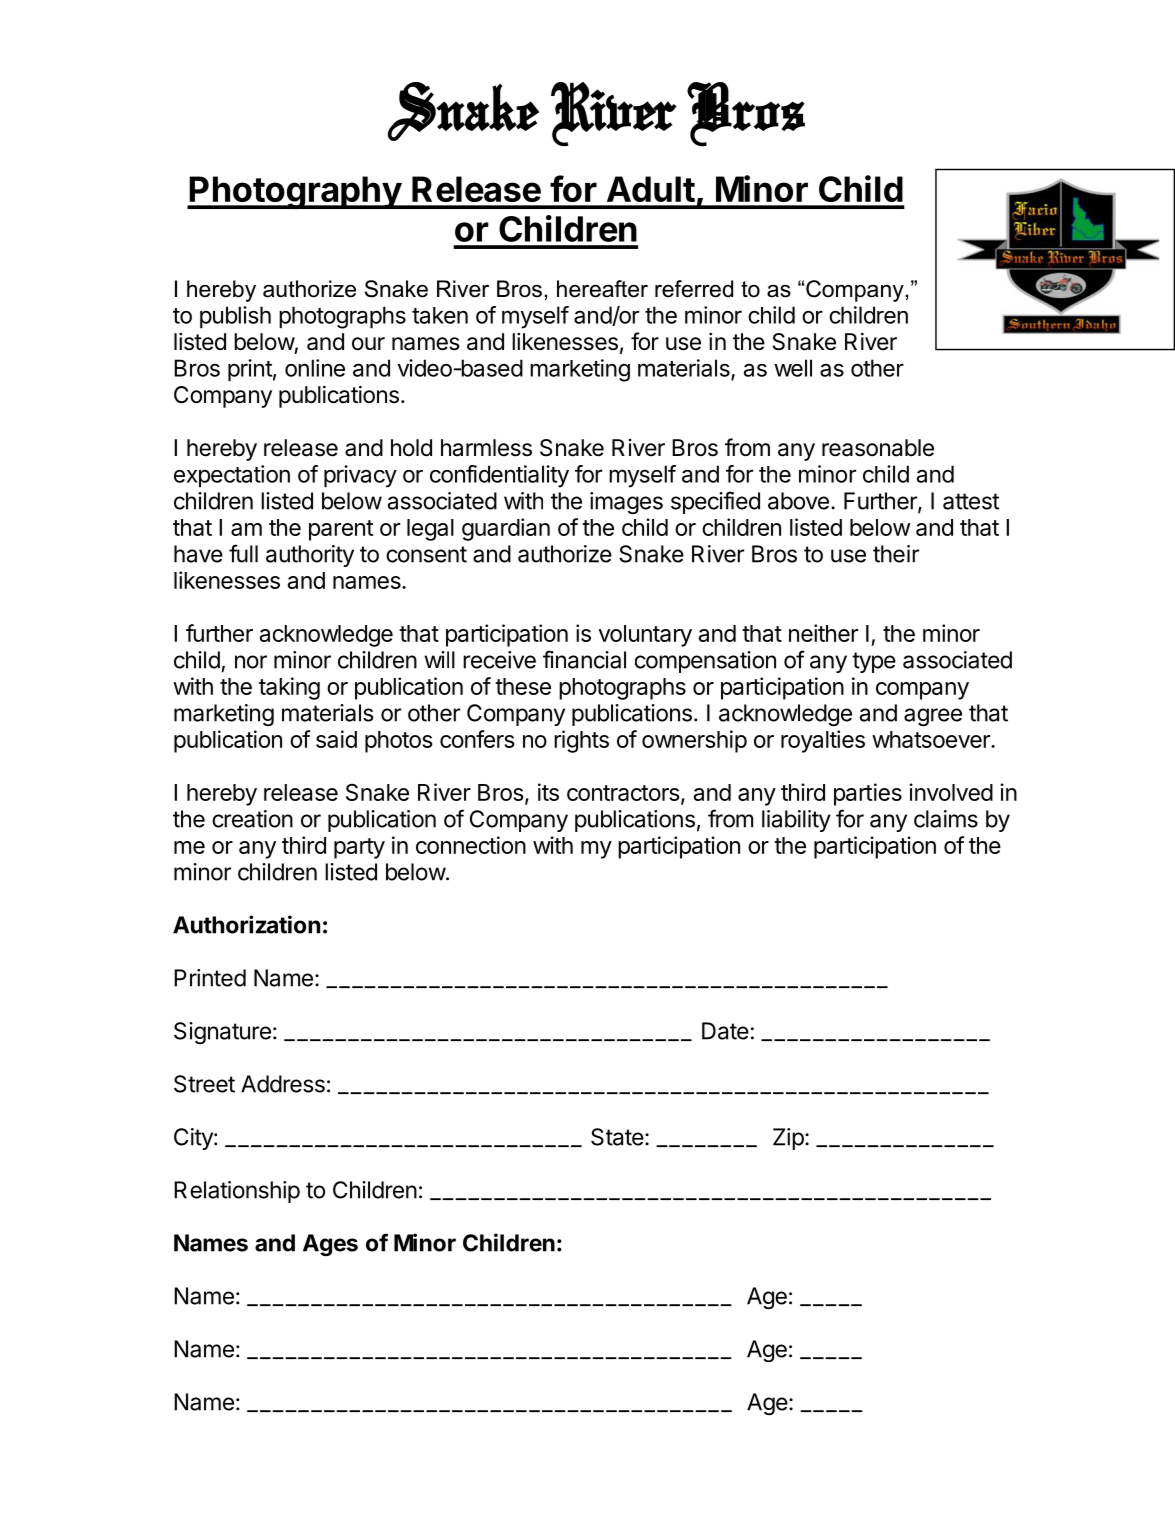 Image resolution: width=1175 pixels, height=1521 pixels. What do you see at coordinates (295, 193) in the document?
I see `Photography` at bounding box center [295, 193].
